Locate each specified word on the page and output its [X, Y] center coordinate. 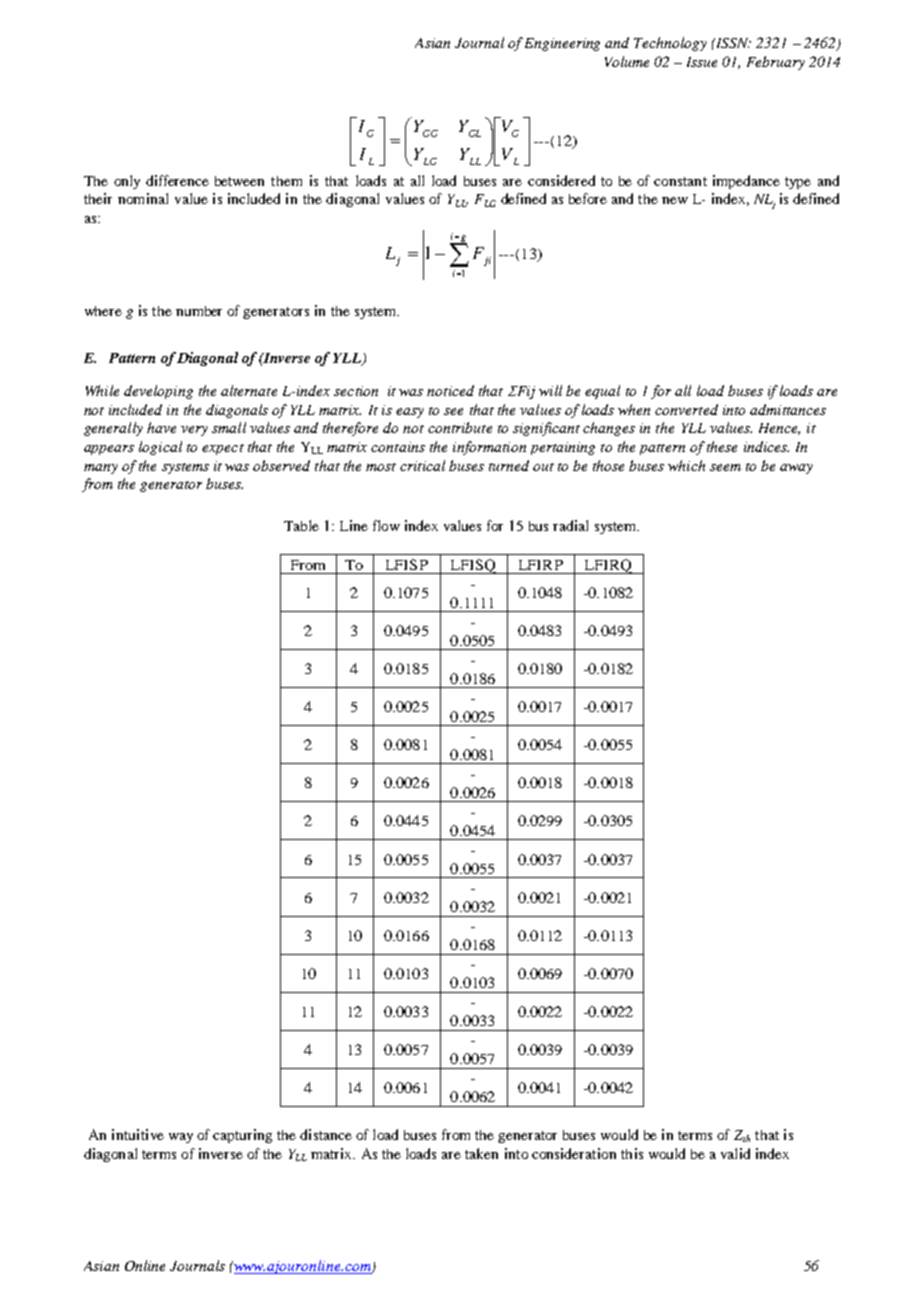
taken [481, 1153]
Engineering [562, 44]
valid [735, 1153]
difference [177, 180]
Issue [702, 62]
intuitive [138, 1134]
